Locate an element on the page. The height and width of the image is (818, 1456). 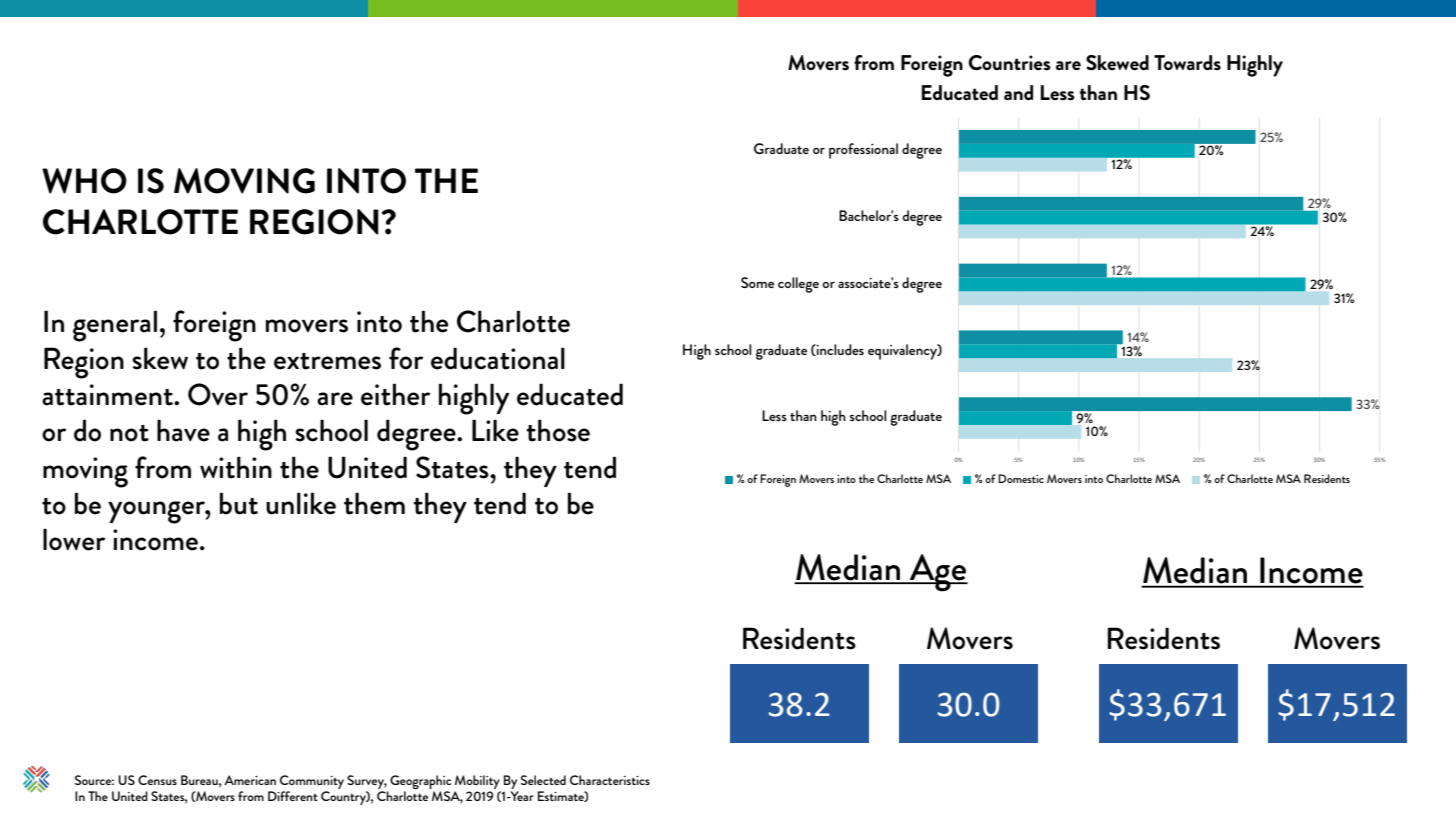
those is located at coordinates (558, 430).
